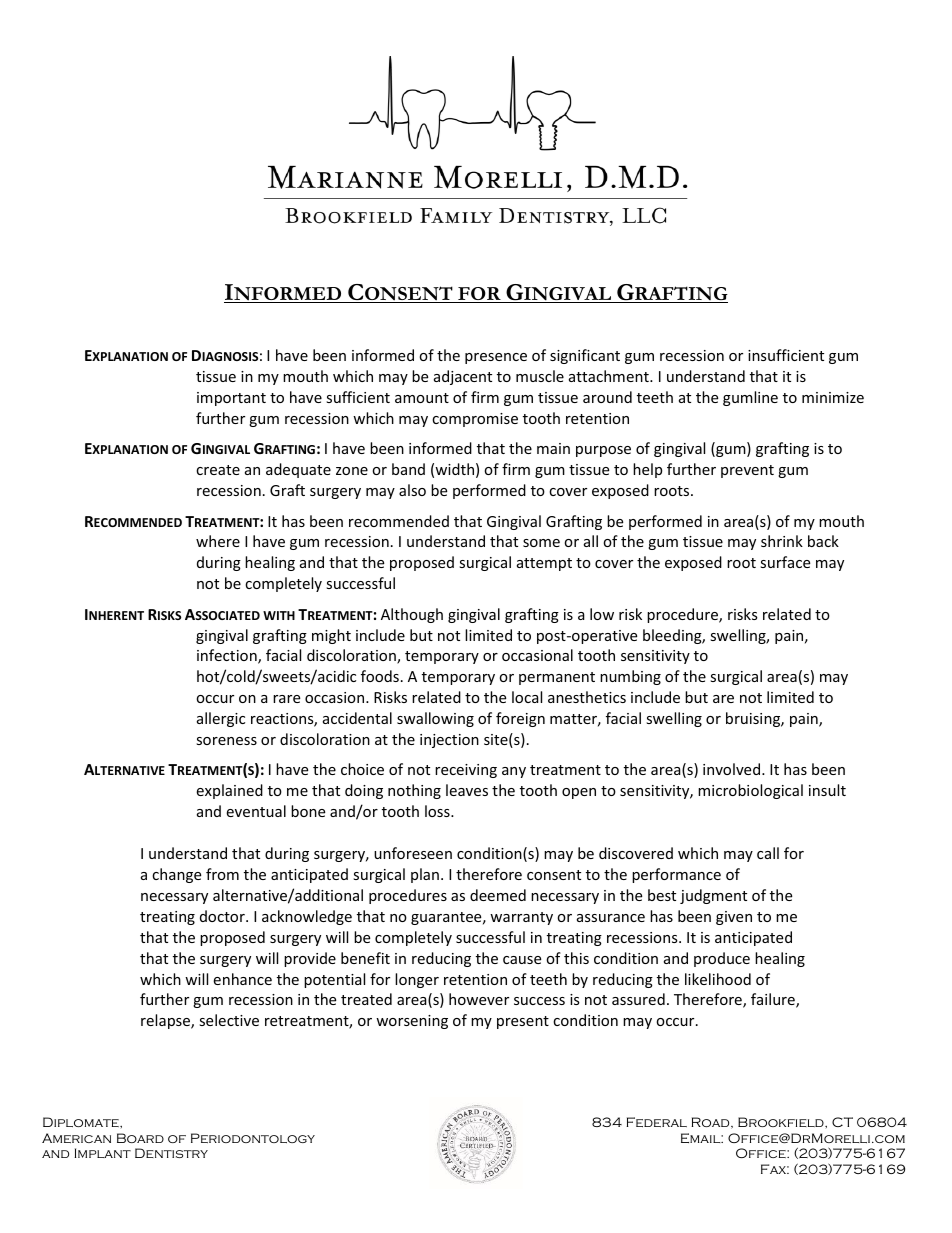 This document has width=952, height=1233. Describe the element at coordinates (711, 1123) in the document. I see `Road` at that location.
